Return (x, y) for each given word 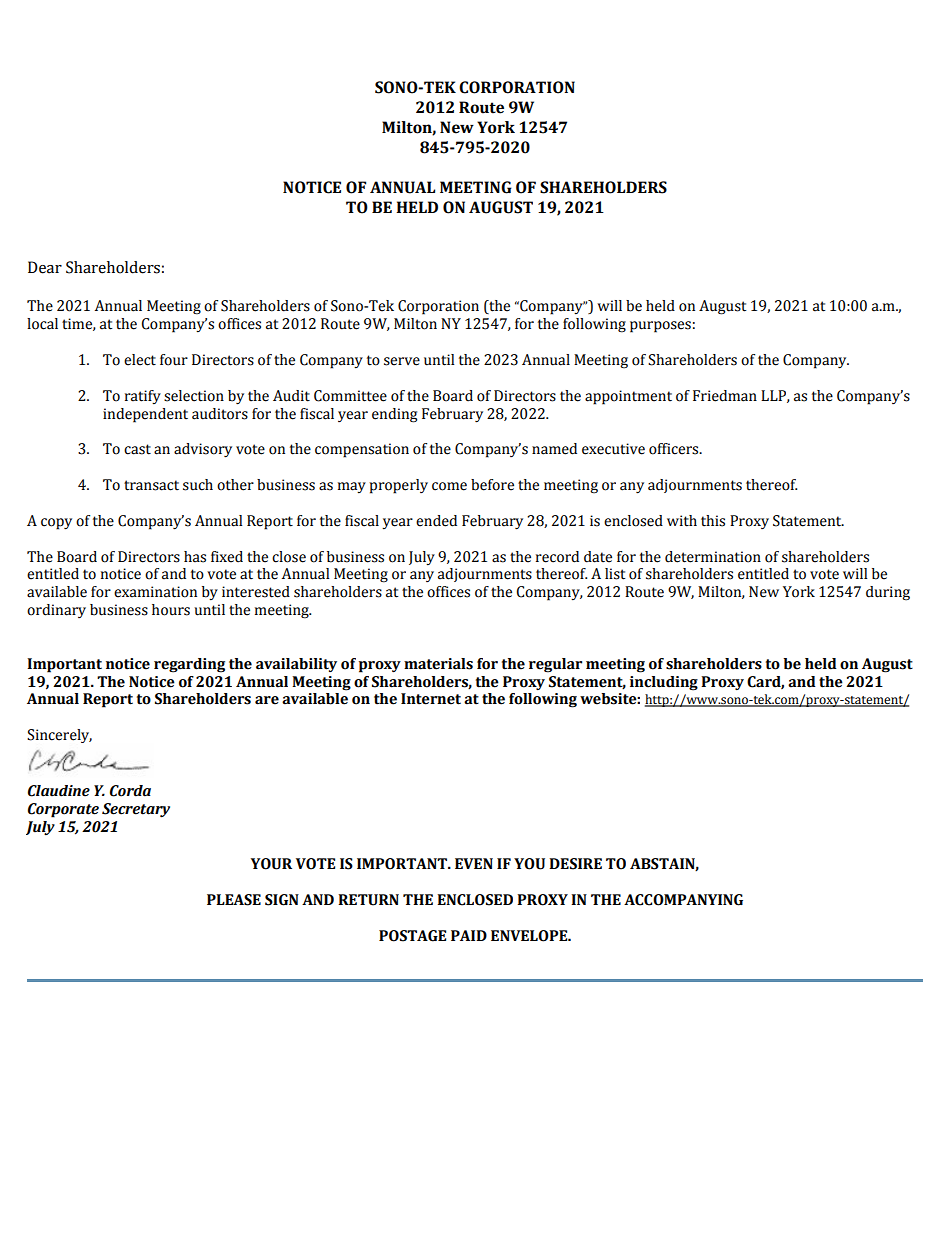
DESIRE (575, 864)
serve (402, 361)
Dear (45, 267)
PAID (469, 935)
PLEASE (234, 900)
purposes (660, 327)
